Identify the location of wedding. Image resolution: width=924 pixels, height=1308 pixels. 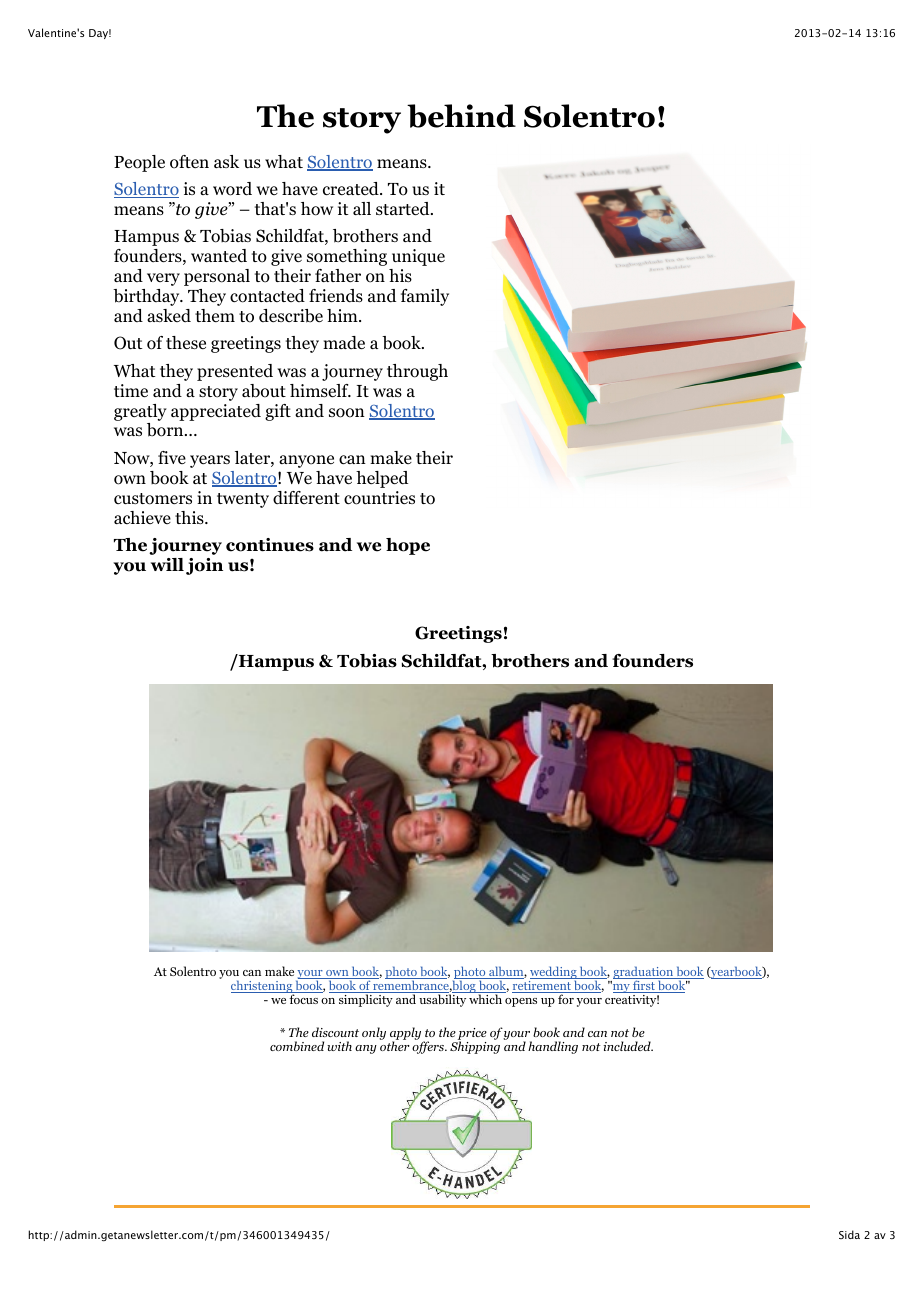
(554, 974).
